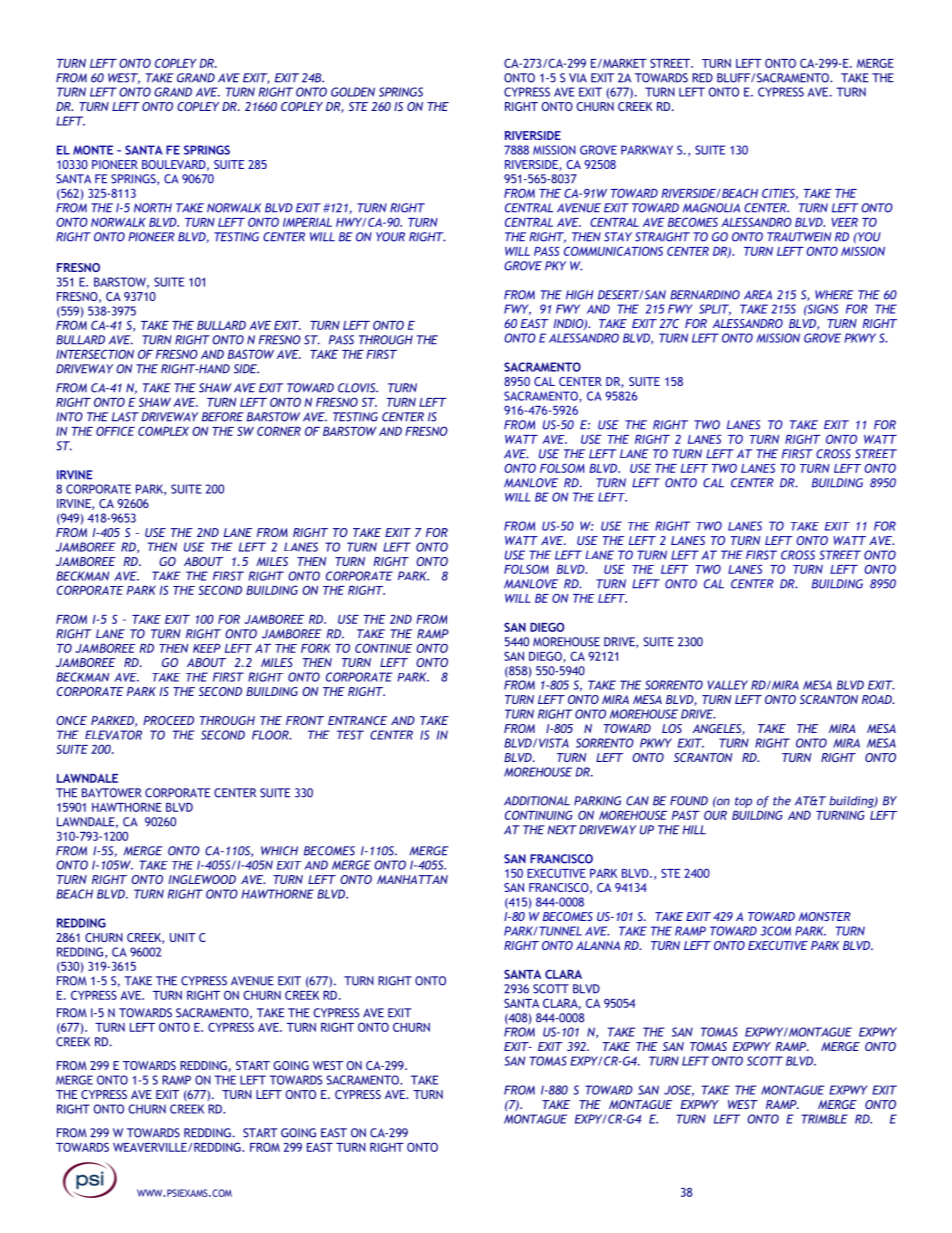 This page has width=952, height=1233. I want to click on MAGNOLIA, so click(711, 208).
